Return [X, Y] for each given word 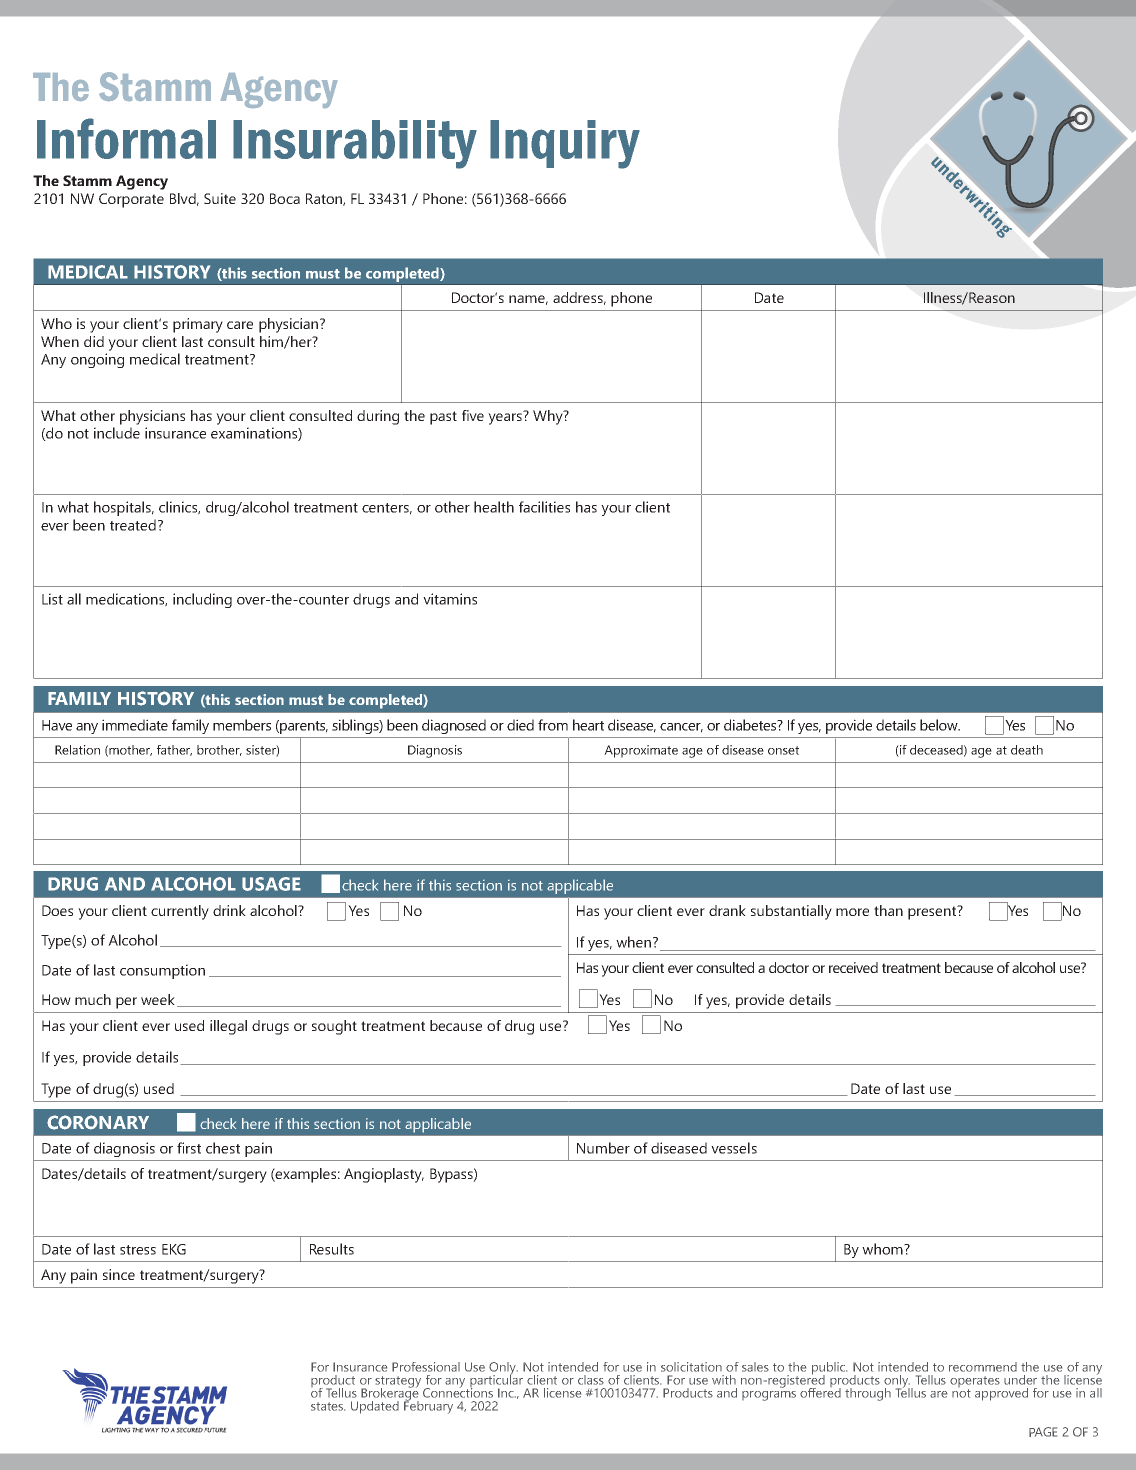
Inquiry [565, 144]
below [940, 725]
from [553, 725]
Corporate [131, 200]
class [591, 1380]
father [174, 750]
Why [549, 417]
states [328, 1406]
